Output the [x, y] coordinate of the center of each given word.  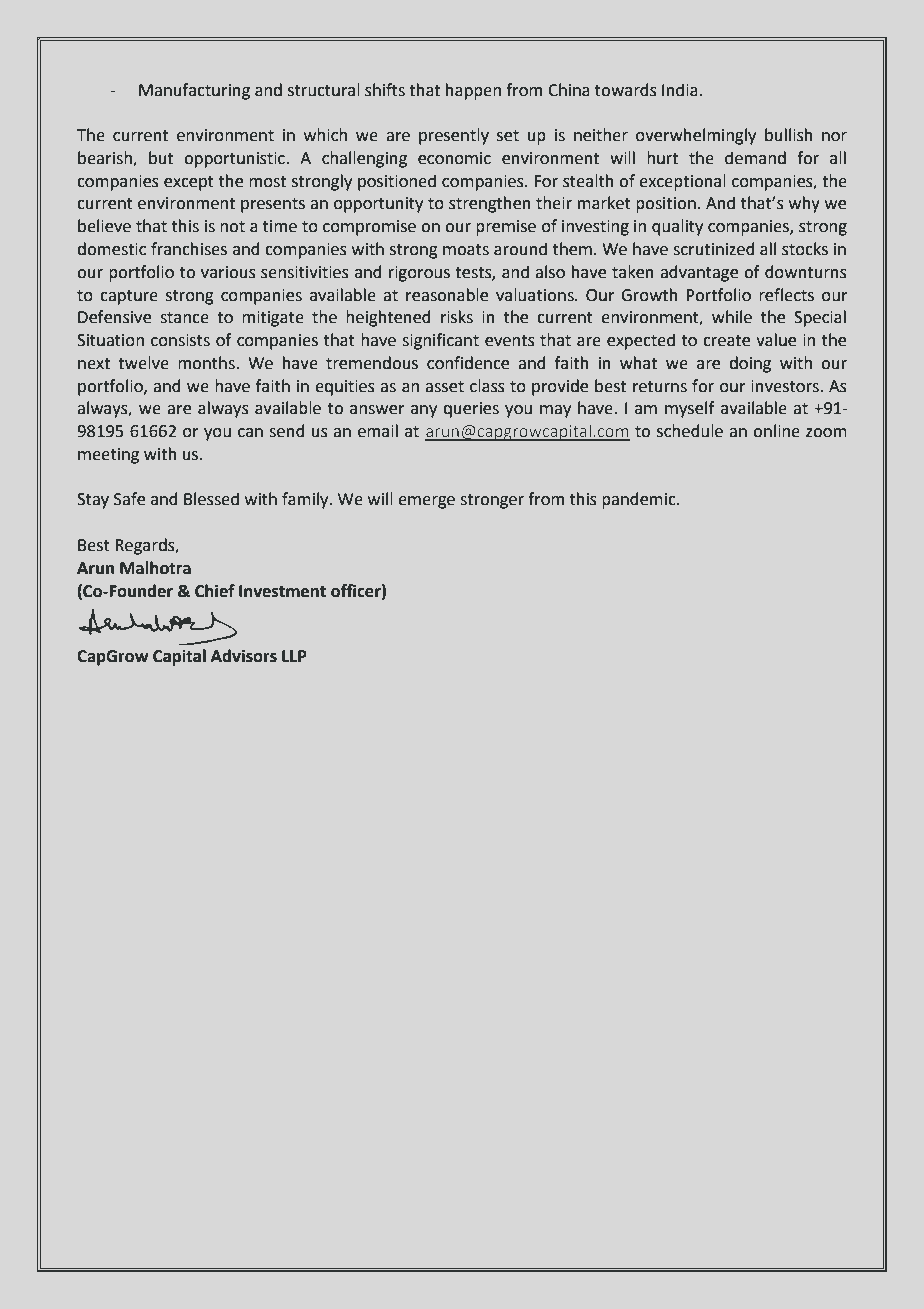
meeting [108, 456]
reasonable [447, 295]
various [228, 272]
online [776, 431]
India [681, 90]
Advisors [244, 656]
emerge [426, 502]
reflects [786, 295]
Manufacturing [194, 91]
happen [473, 91]
